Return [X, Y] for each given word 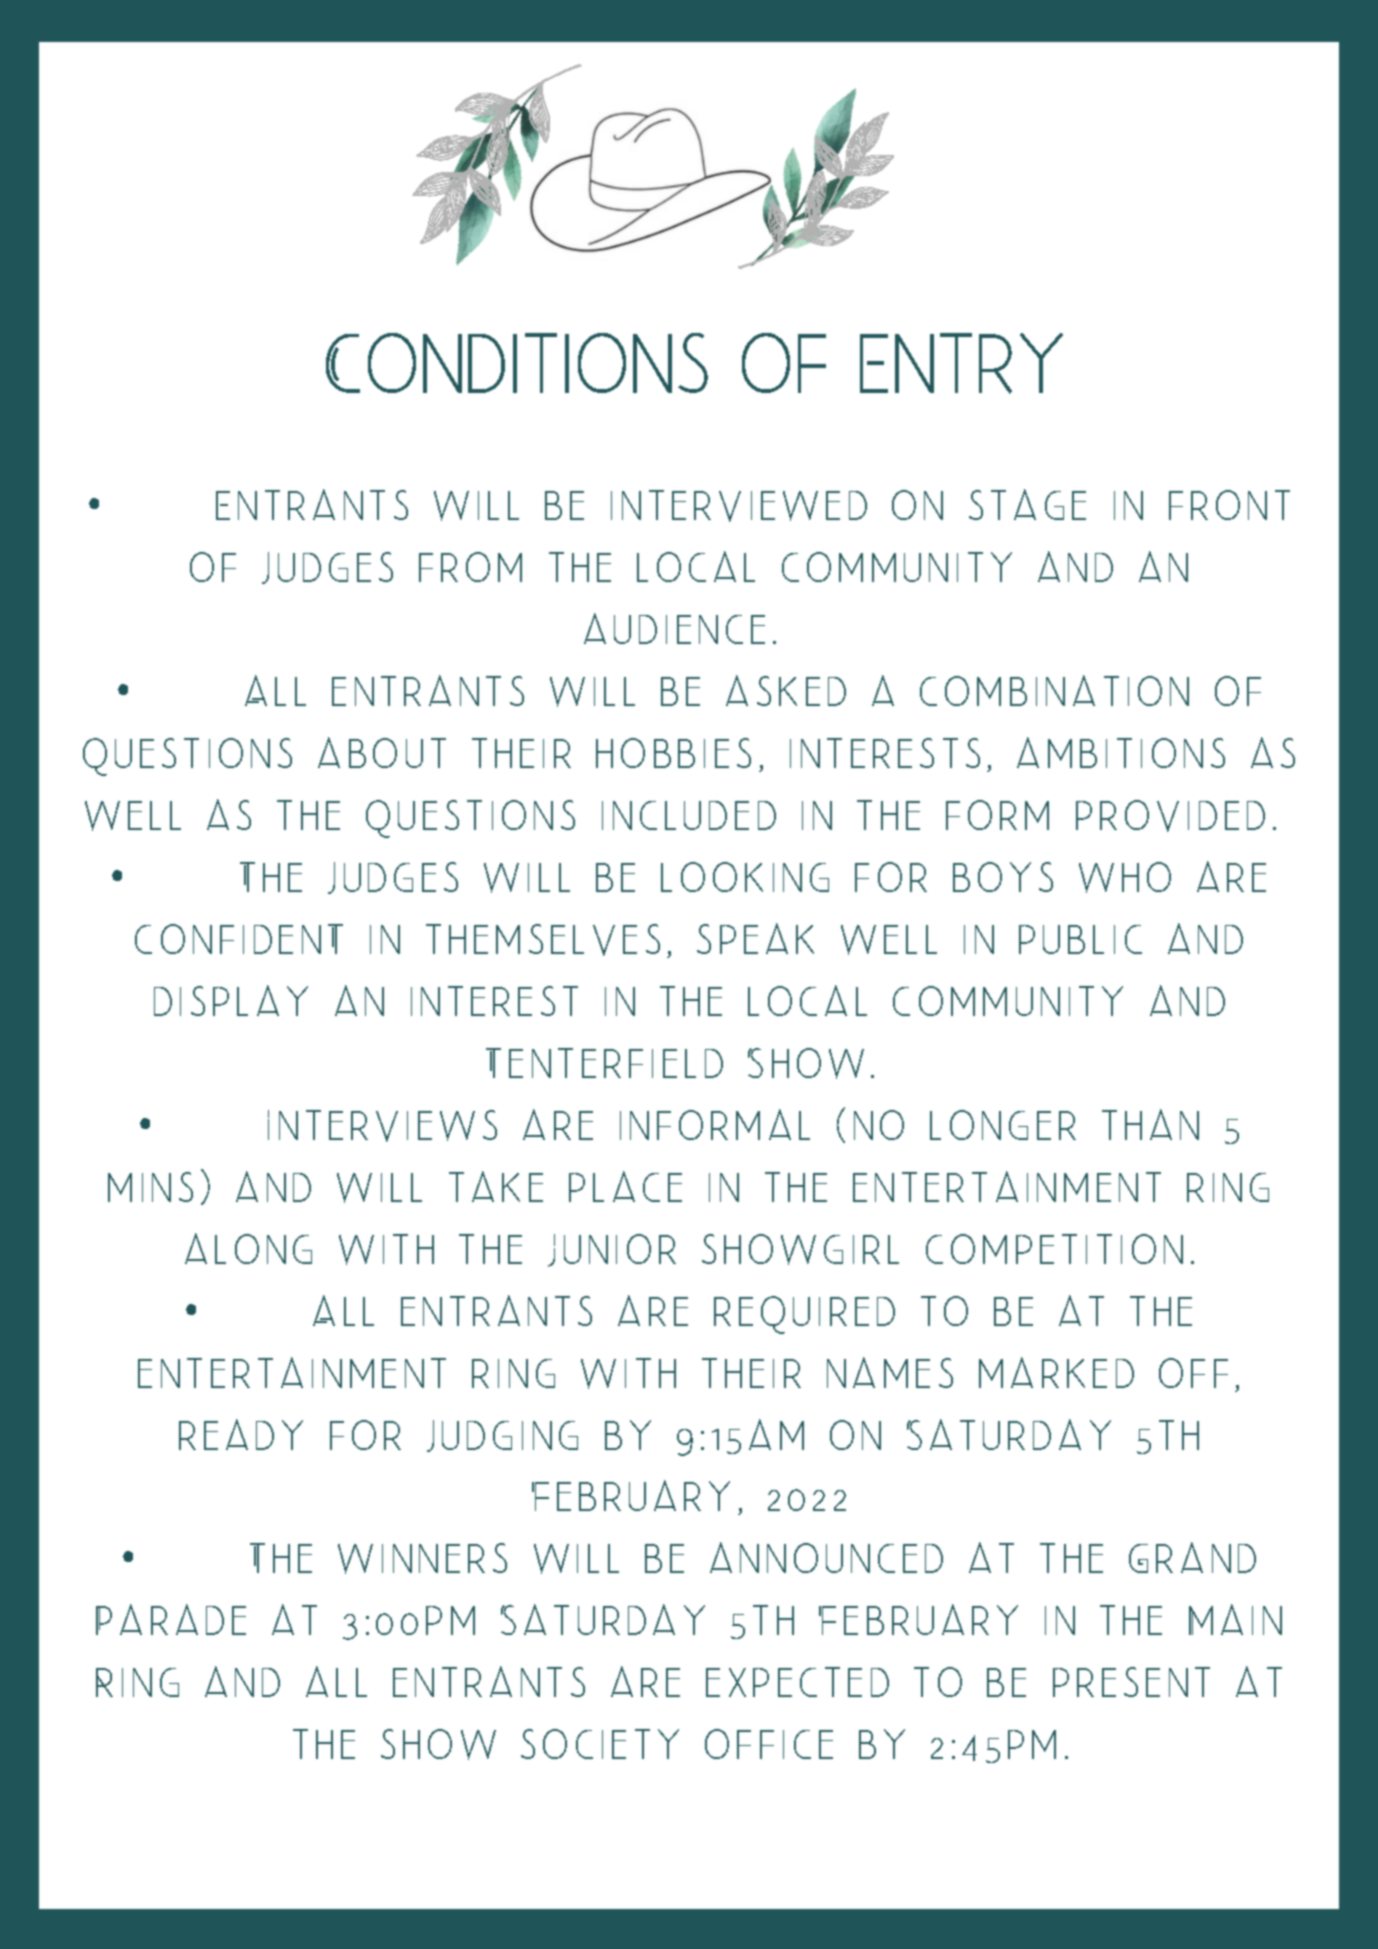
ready [241, 1434]
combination [1054, 690]
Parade [171, 1619]
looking [745, 877]
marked [1056, 1372]
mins [150, 1187]
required [804, 1315]
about [382, 752]
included [689, 815]
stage [1027, 504]
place [625, 1186]
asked [786, 690]
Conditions [517, 363]
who [1125, 877]
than [1150, 1124]
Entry [961, 363]
